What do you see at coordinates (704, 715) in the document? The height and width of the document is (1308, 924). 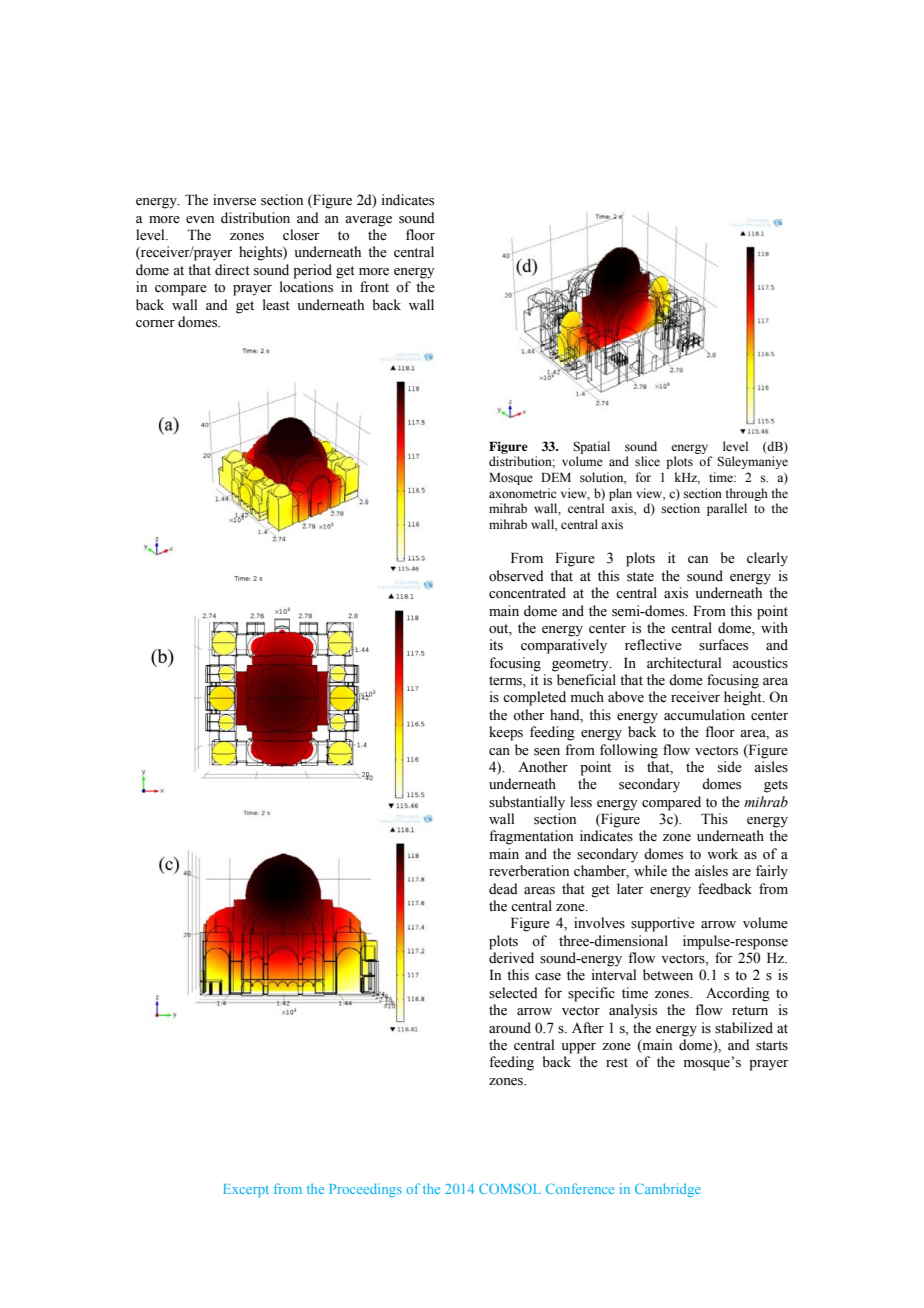 I see `accumulation` at bounding box center [704, 715].
